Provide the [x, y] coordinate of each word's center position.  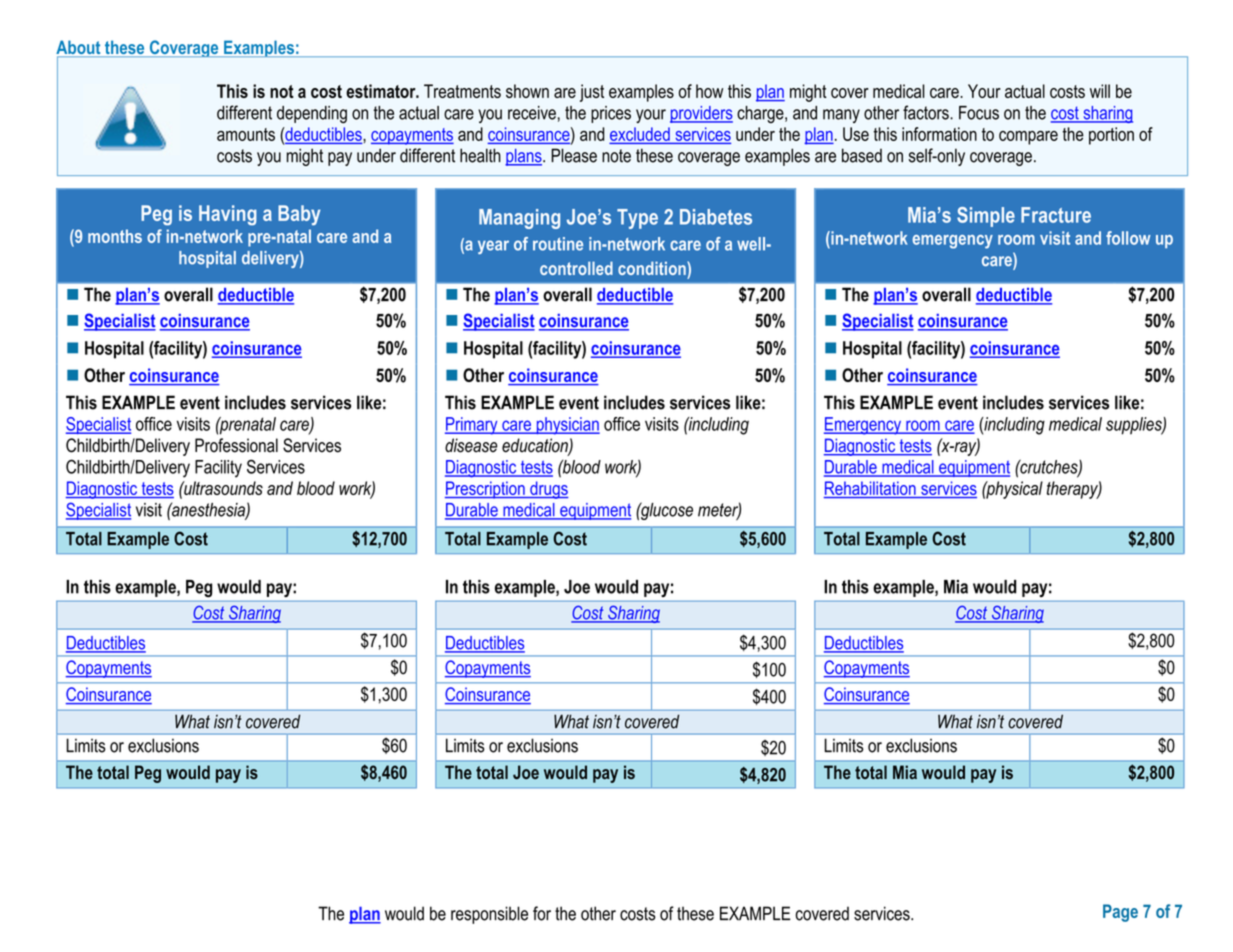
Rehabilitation [871, 489]
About [79, 48]
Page [1120, 913]
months [115, 236]
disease [471, 445]
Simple [986, 217]
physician [567, 426]
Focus [979, 113]
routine [558, 244]
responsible [489, 915]
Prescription [486, 490]
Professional [236, 445]
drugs [548, 490]
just [592, 93]
